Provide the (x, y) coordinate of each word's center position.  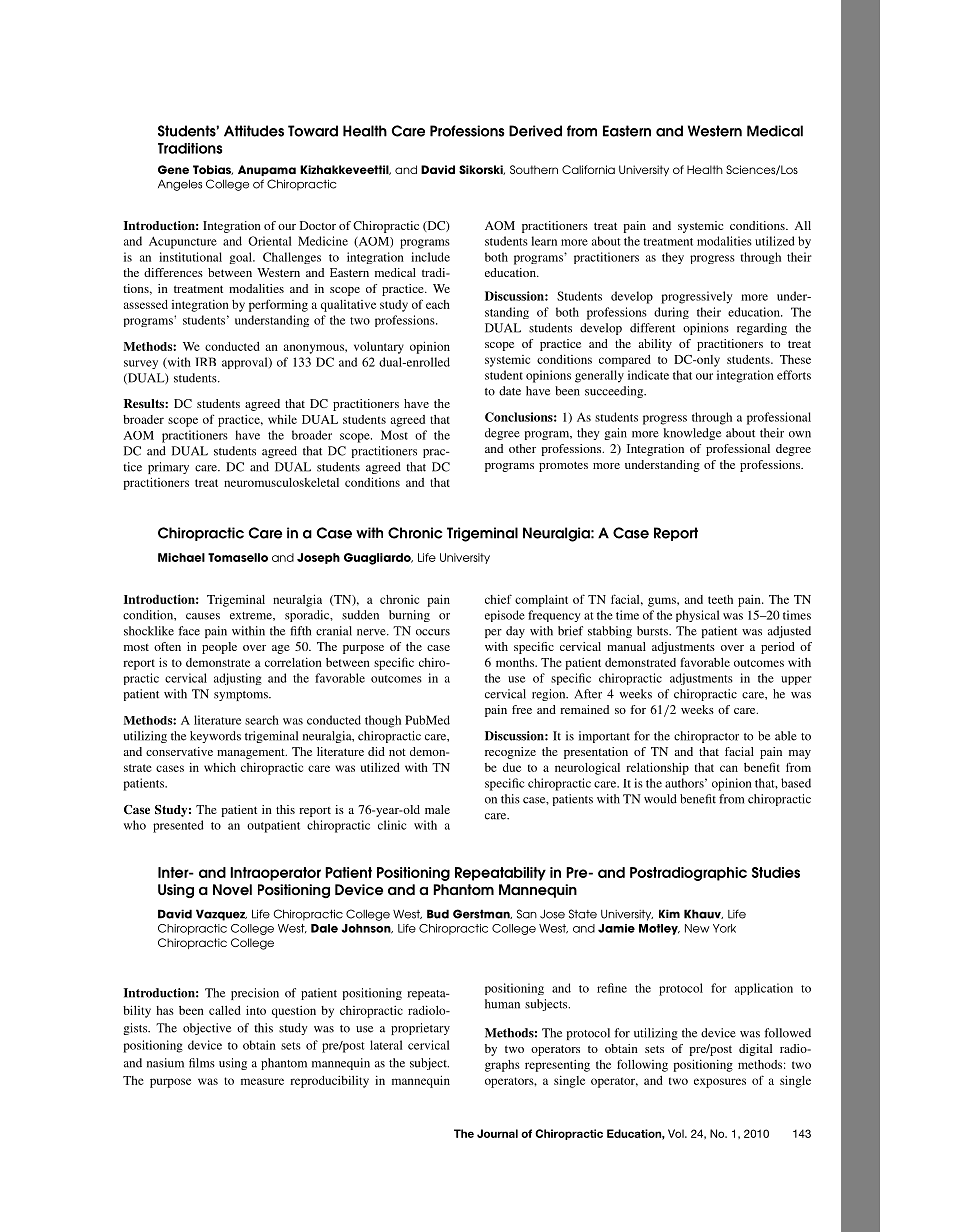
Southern (534, 169)
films (202, 1063)
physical (697, 616)
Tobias (213, 170)
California (588, 169)
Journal (497, 1133)
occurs (433, 632)
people (219, 648)
